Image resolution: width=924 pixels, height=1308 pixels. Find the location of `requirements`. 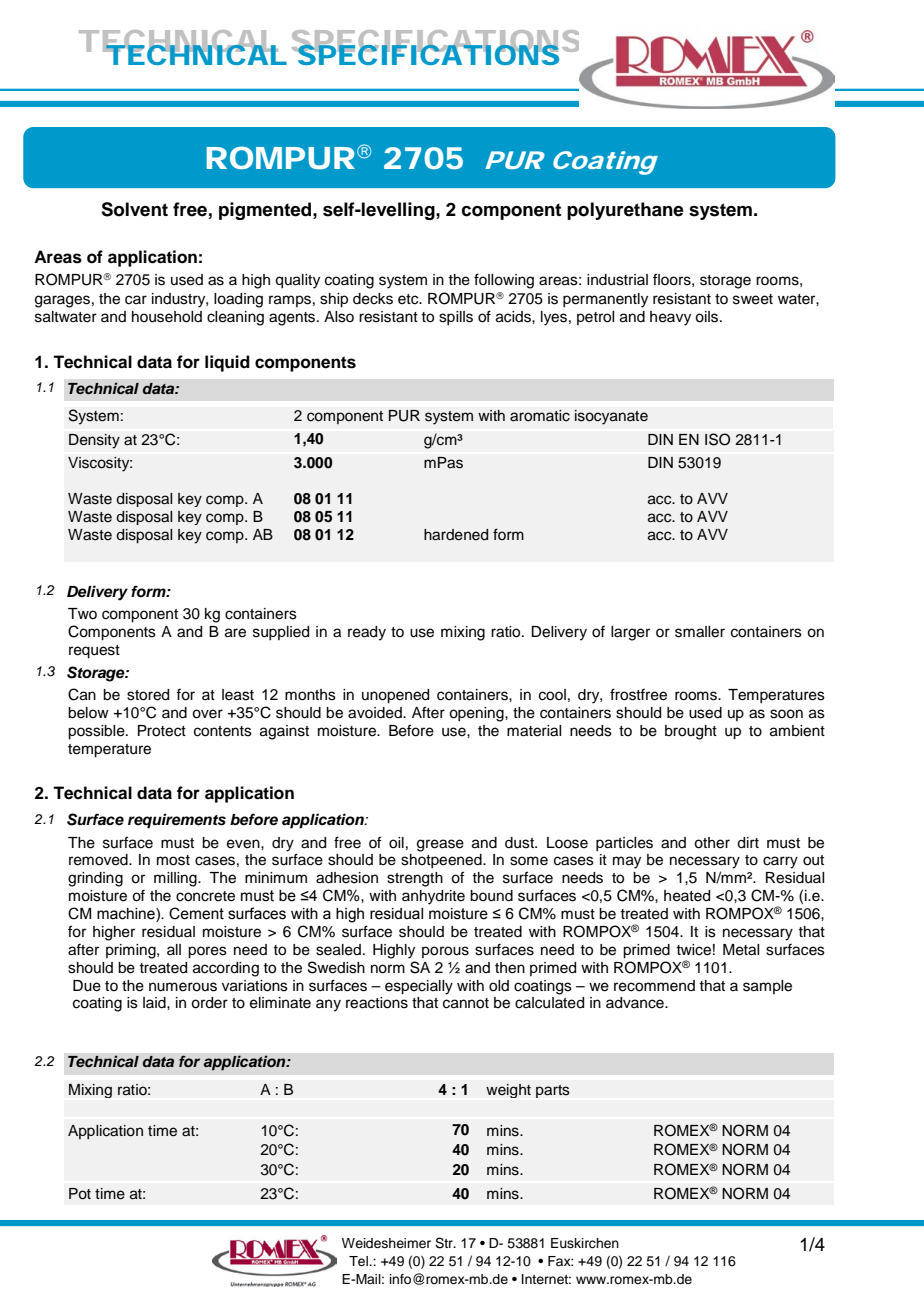

requirements is located at coordinates (177, 821).
